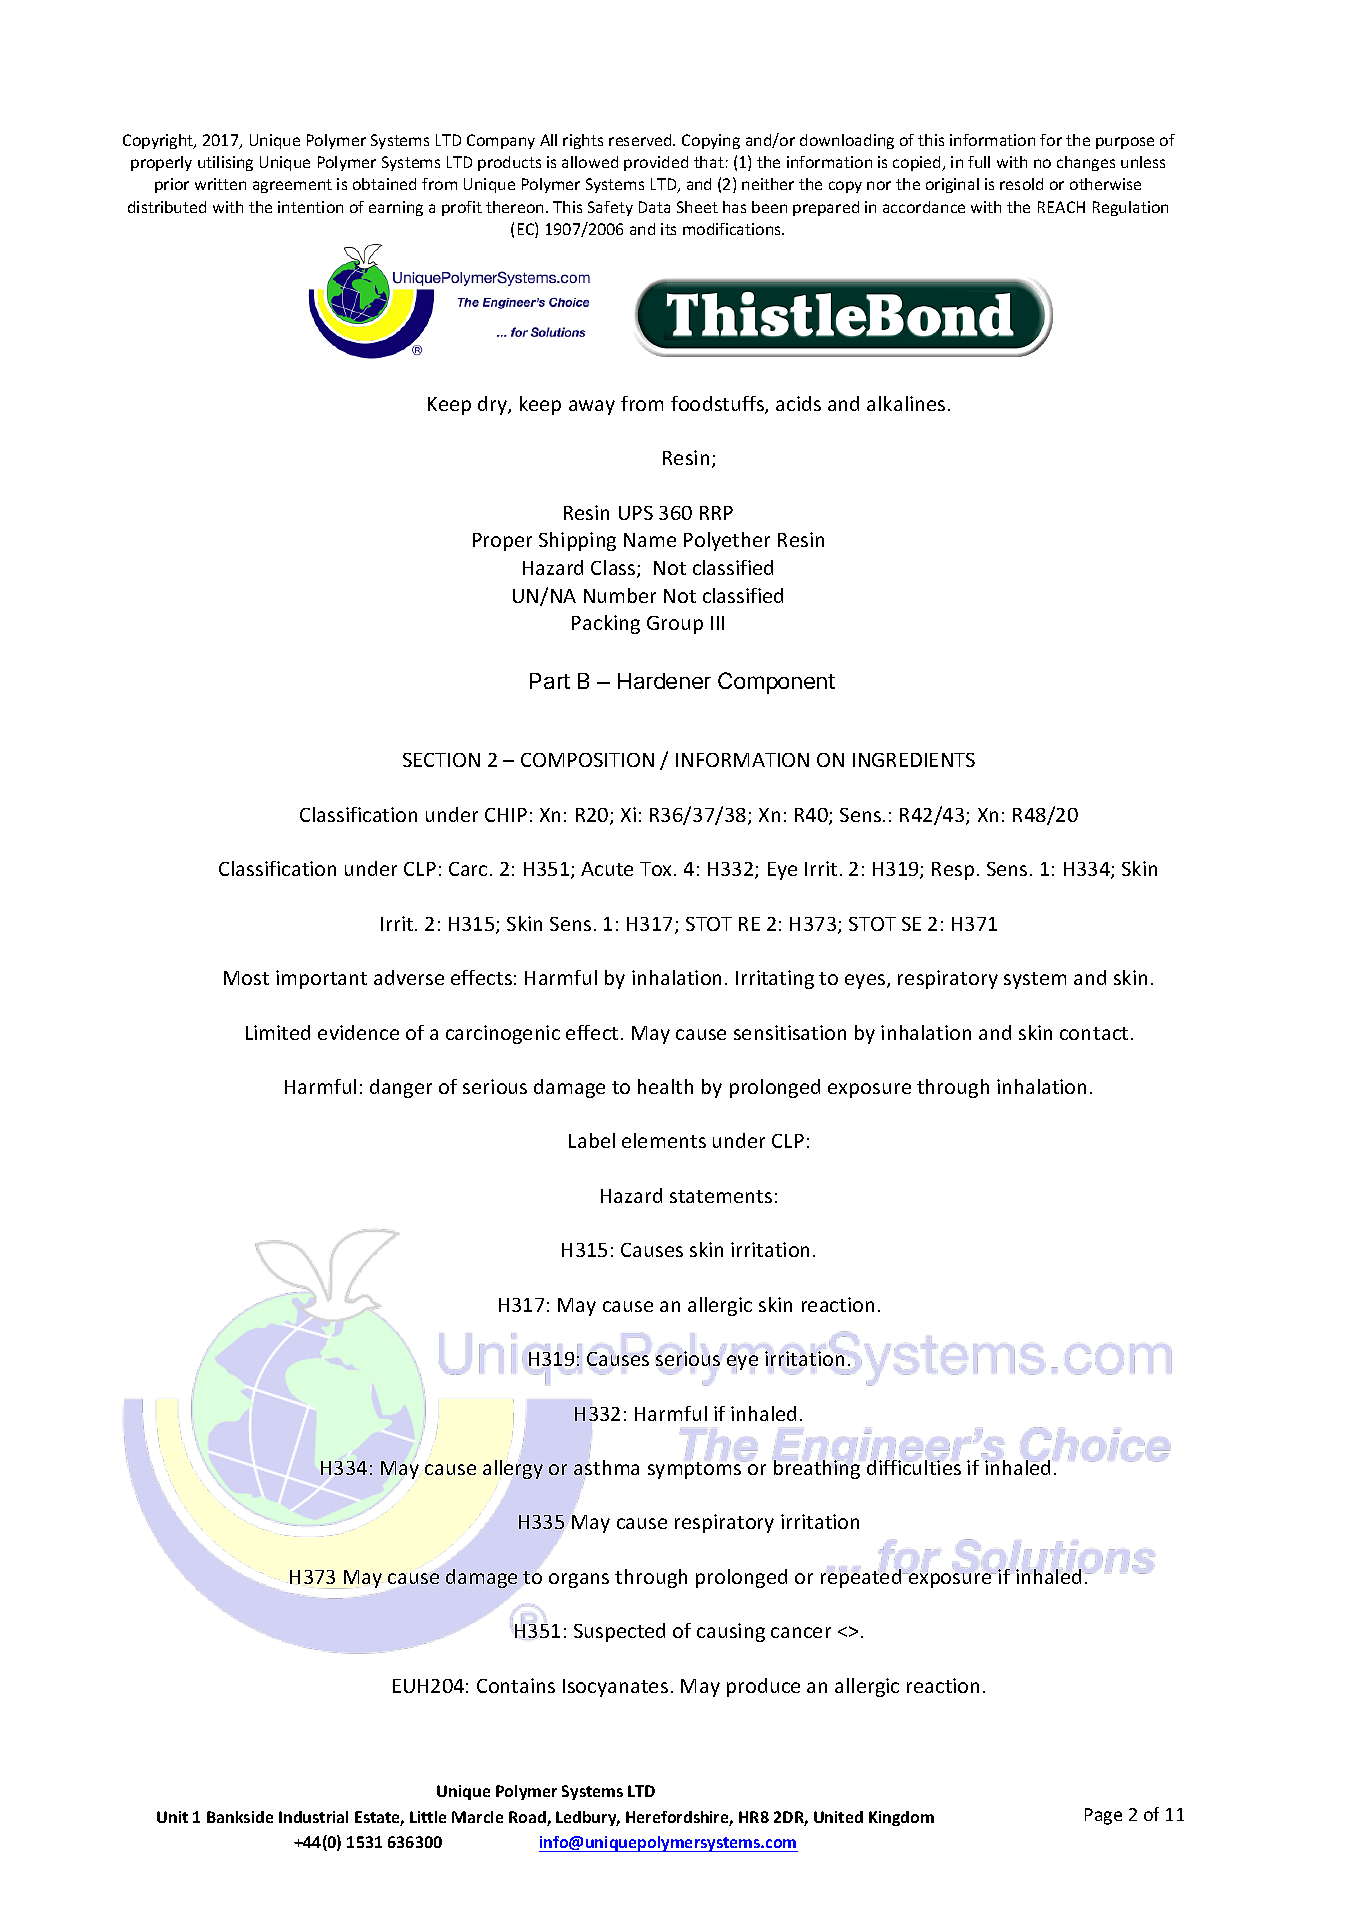 This screenshot has width=1348, height=1907. Describe the element at coordinates (914, 1466) in the screenshot. I see `difficulties` at that location.
